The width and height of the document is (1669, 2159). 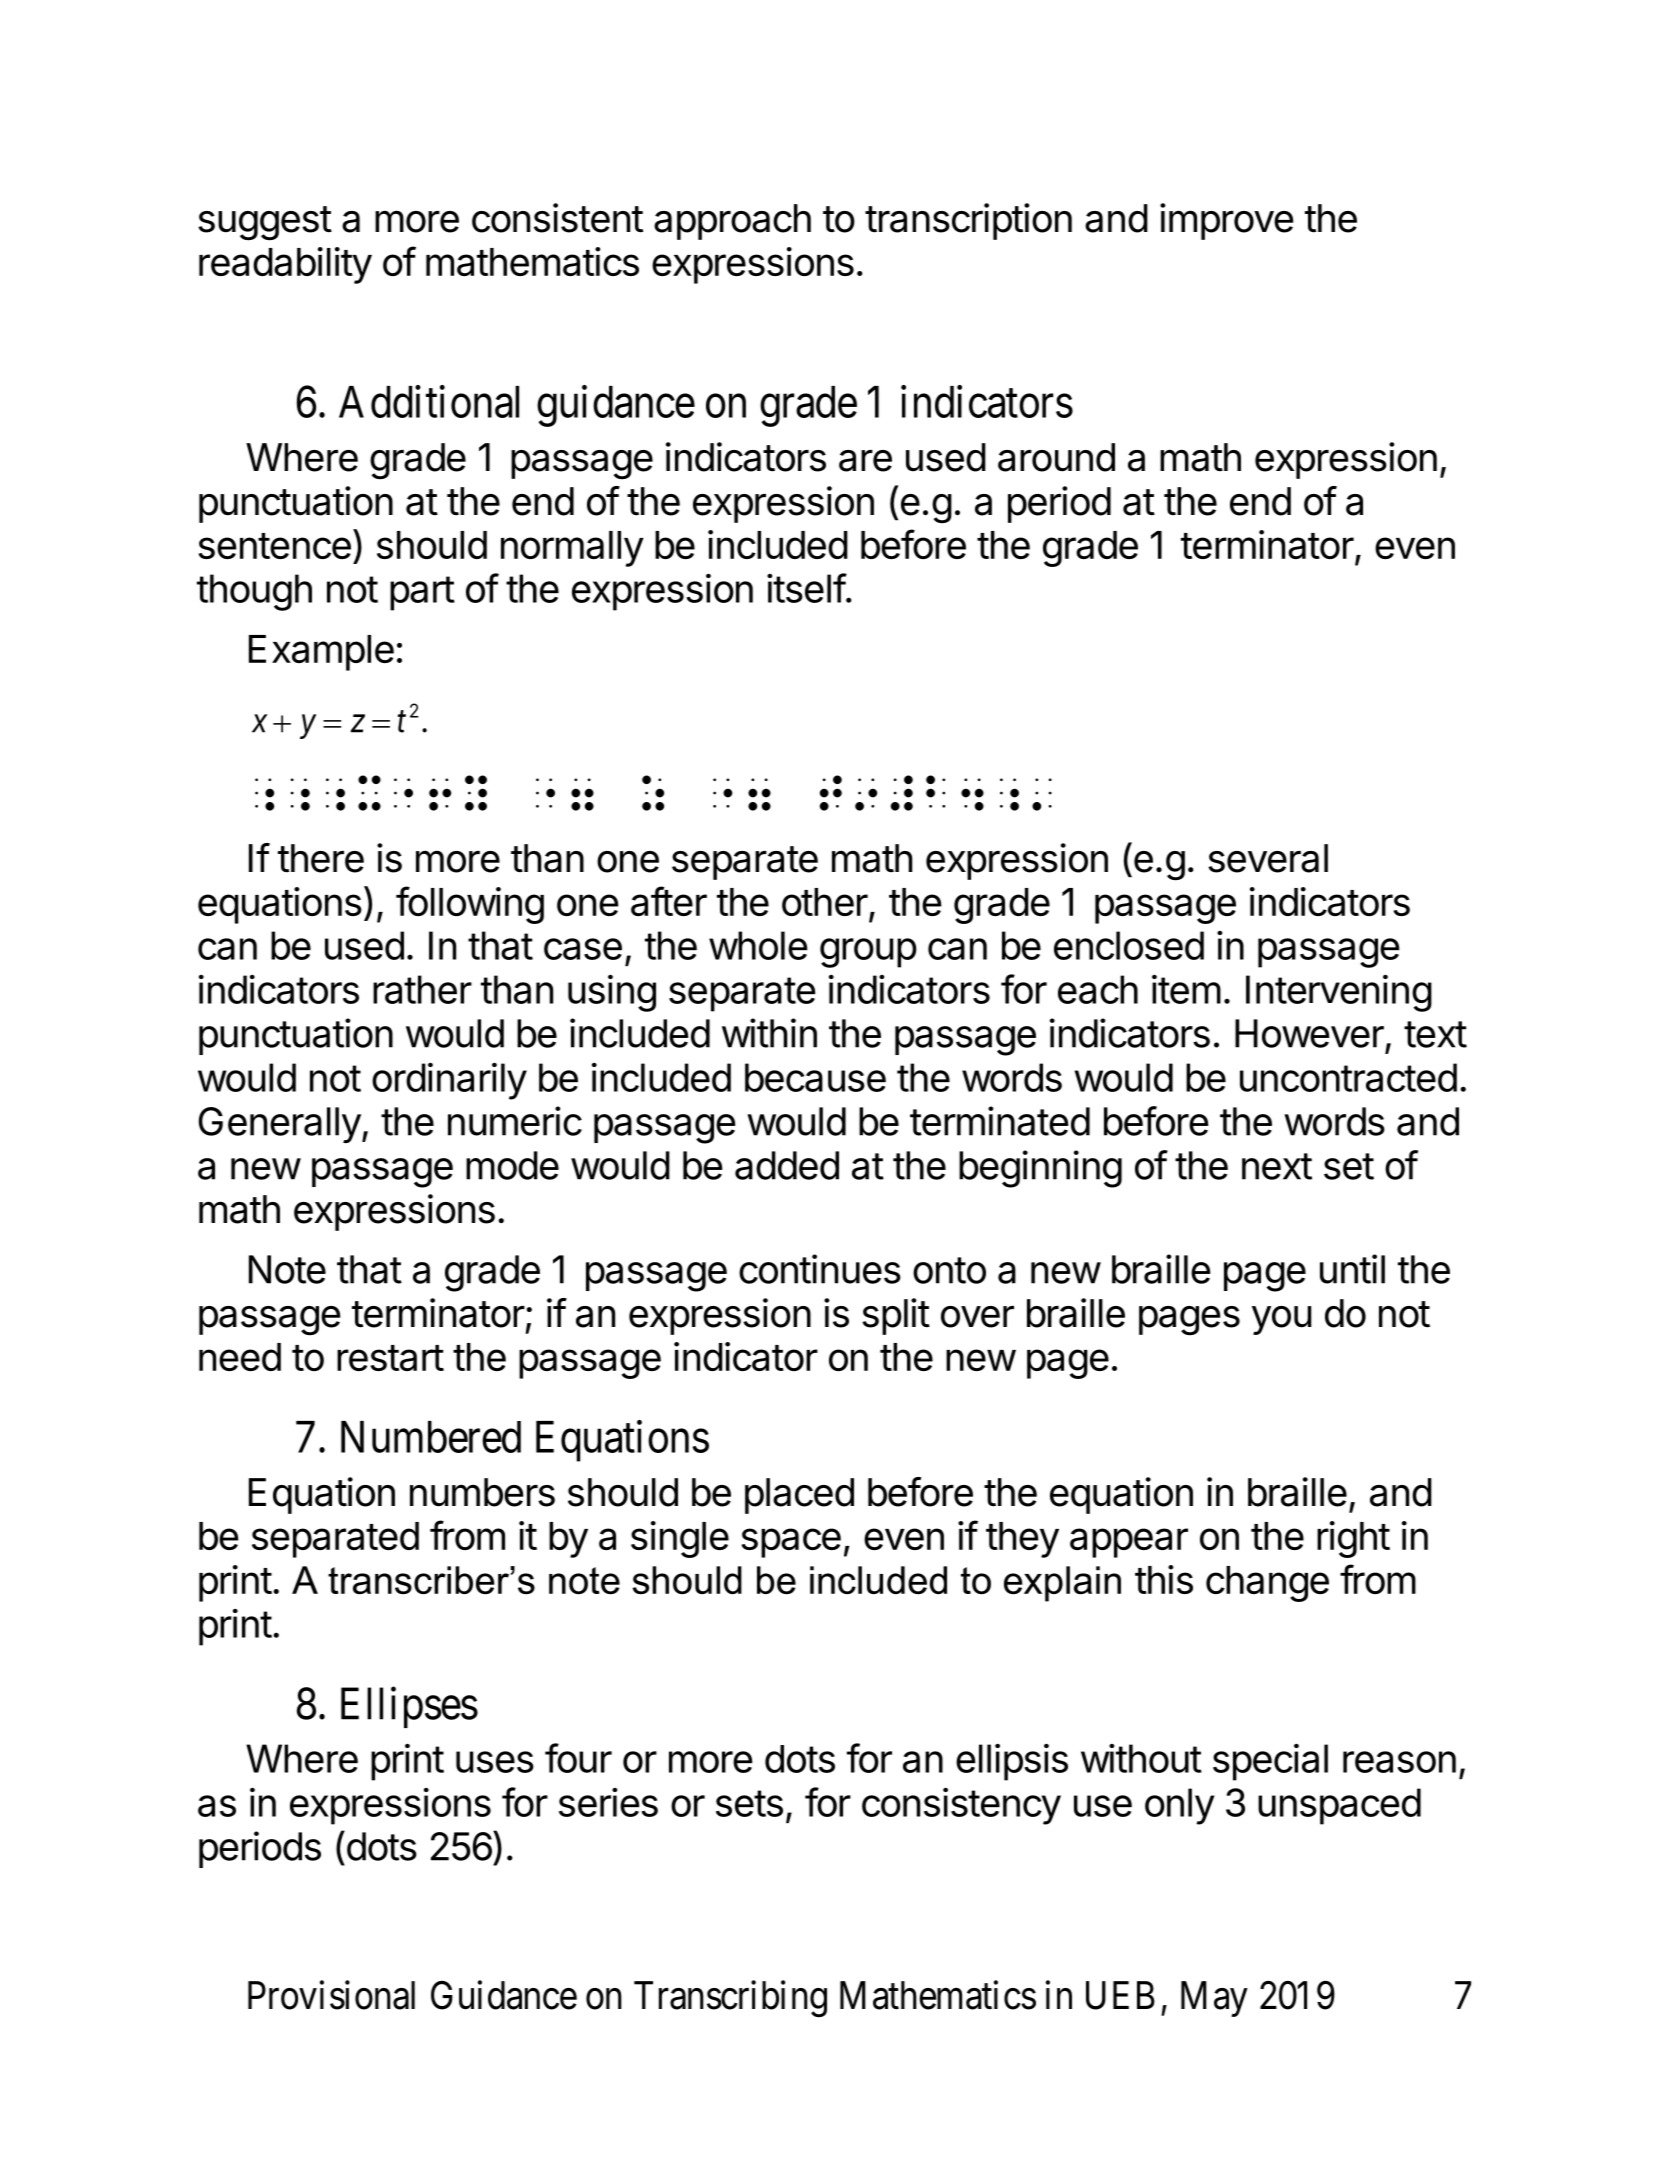 I want to click on because, so click(x=815, y=1077).
